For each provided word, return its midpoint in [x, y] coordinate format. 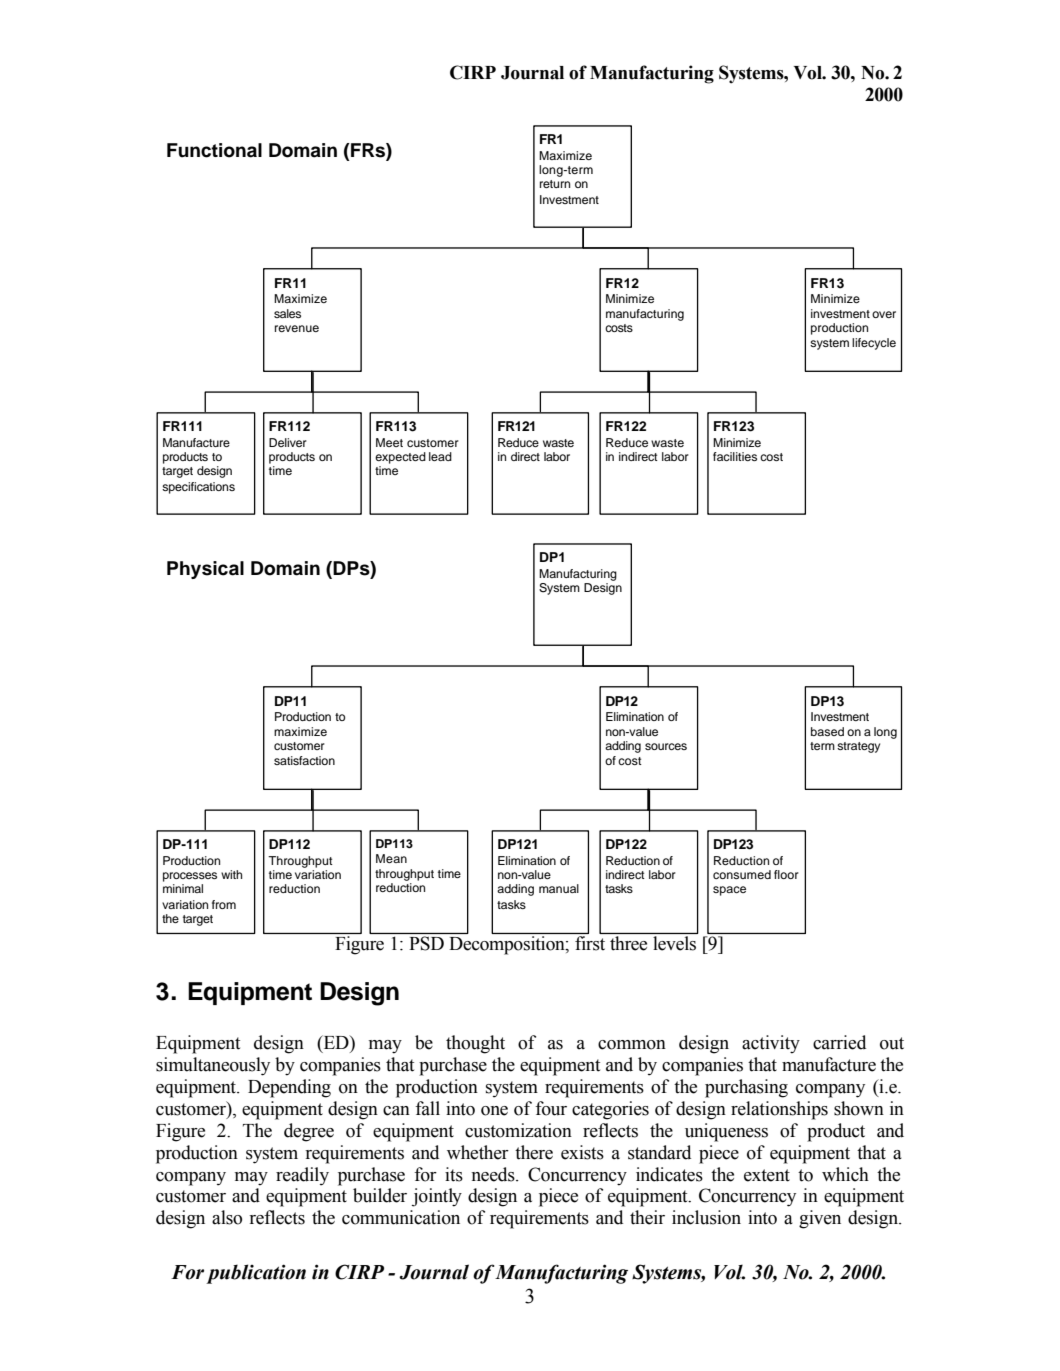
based [827, 731]
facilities [735, 456]
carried [839, 1042]
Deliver [288, 442]
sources [666, 746]
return [555, 184]
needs [494, 1174]
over [884, 314]
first [590, 943]
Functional [214, 150]
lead [440, 456]
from [224, 904]
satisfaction [304, 760]
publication [256, 1274]
